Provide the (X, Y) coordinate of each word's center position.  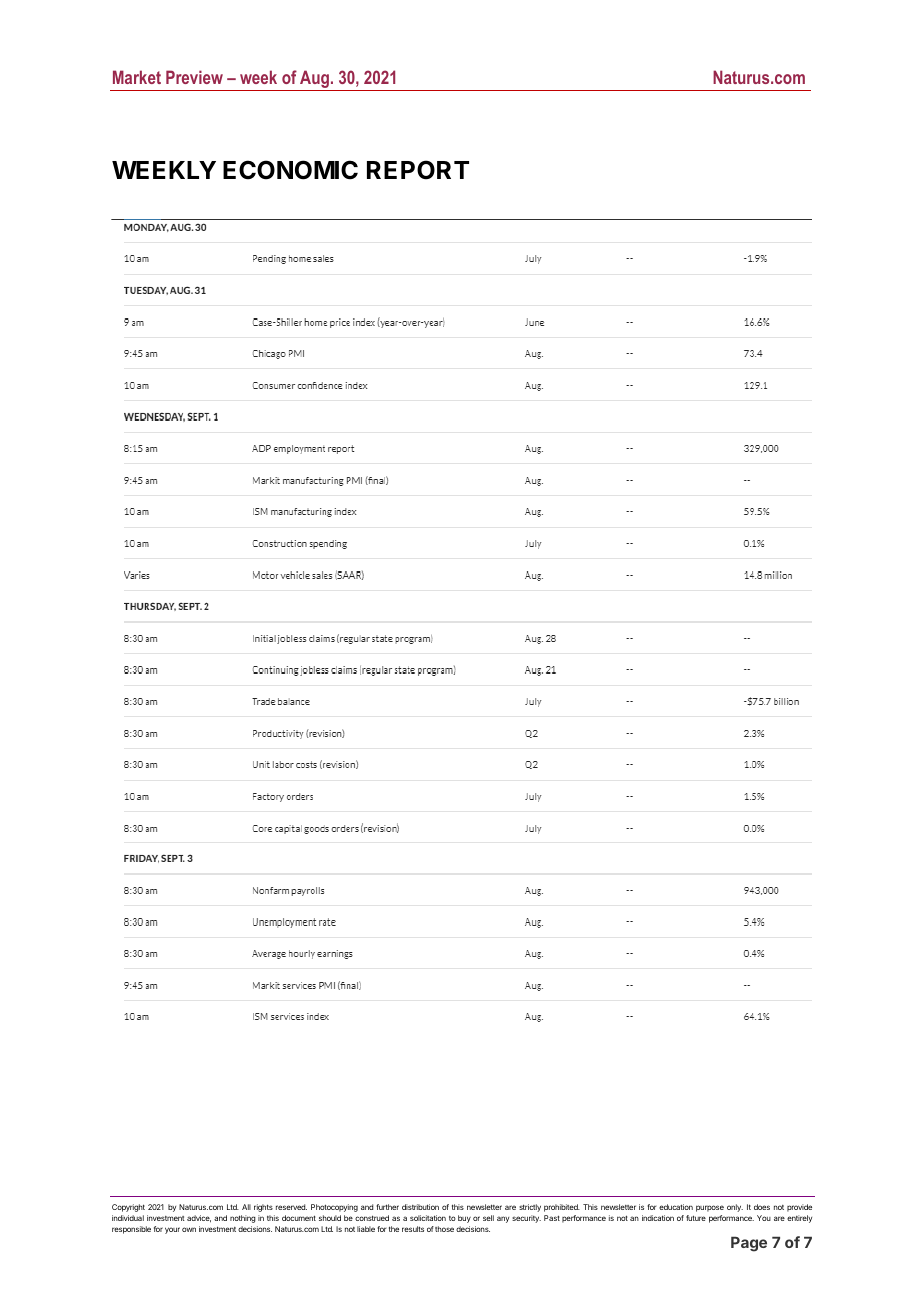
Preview (194, 77)
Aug (314, 80)
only (735, 1208)
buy (464, 1219)
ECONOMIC (290, 170)
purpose (710, 1208)
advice (199, 1219)
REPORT (418, 170)
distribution (420, 1207)
